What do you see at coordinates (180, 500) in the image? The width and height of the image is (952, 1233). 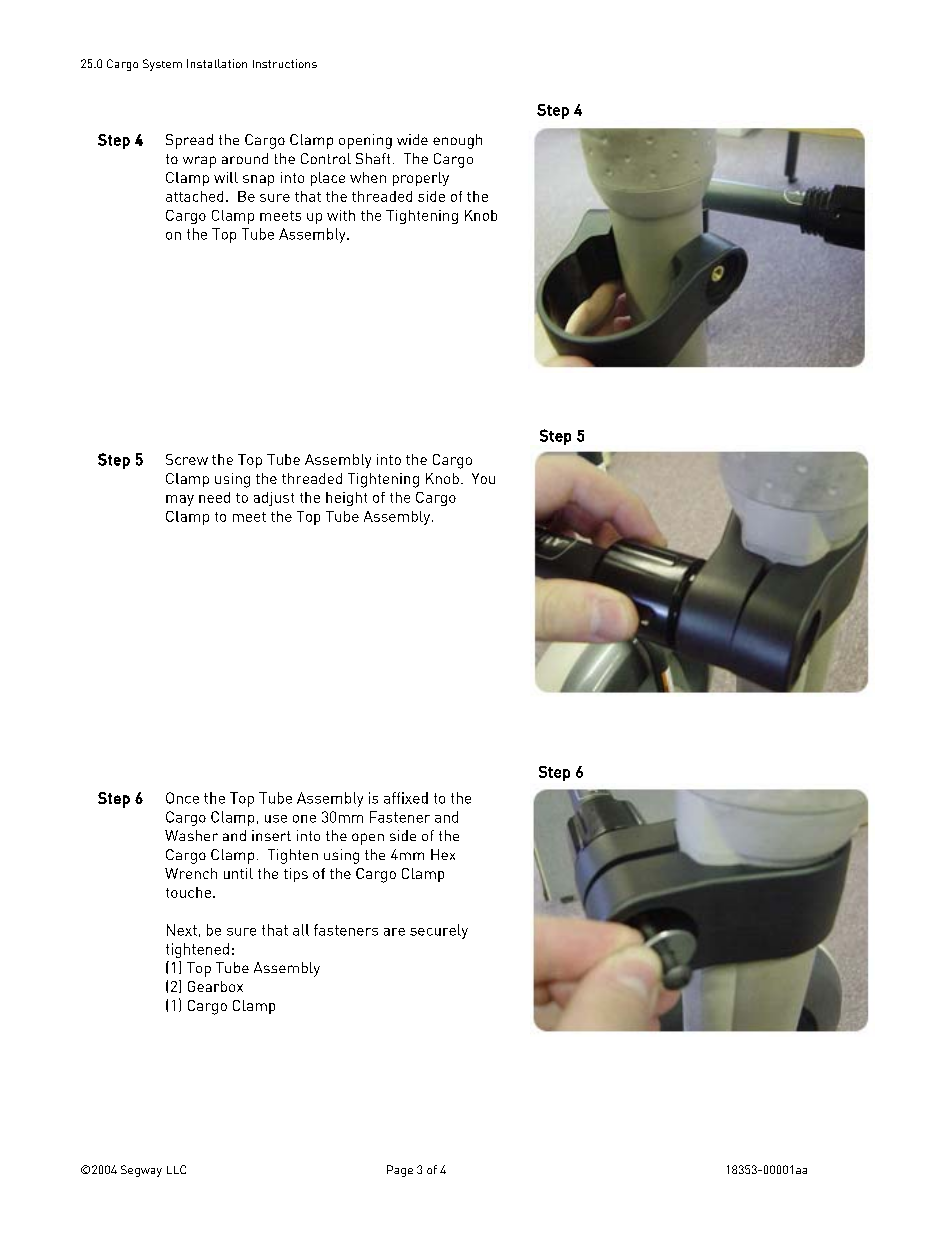 I see `may` at bounding box center [180, 500].
